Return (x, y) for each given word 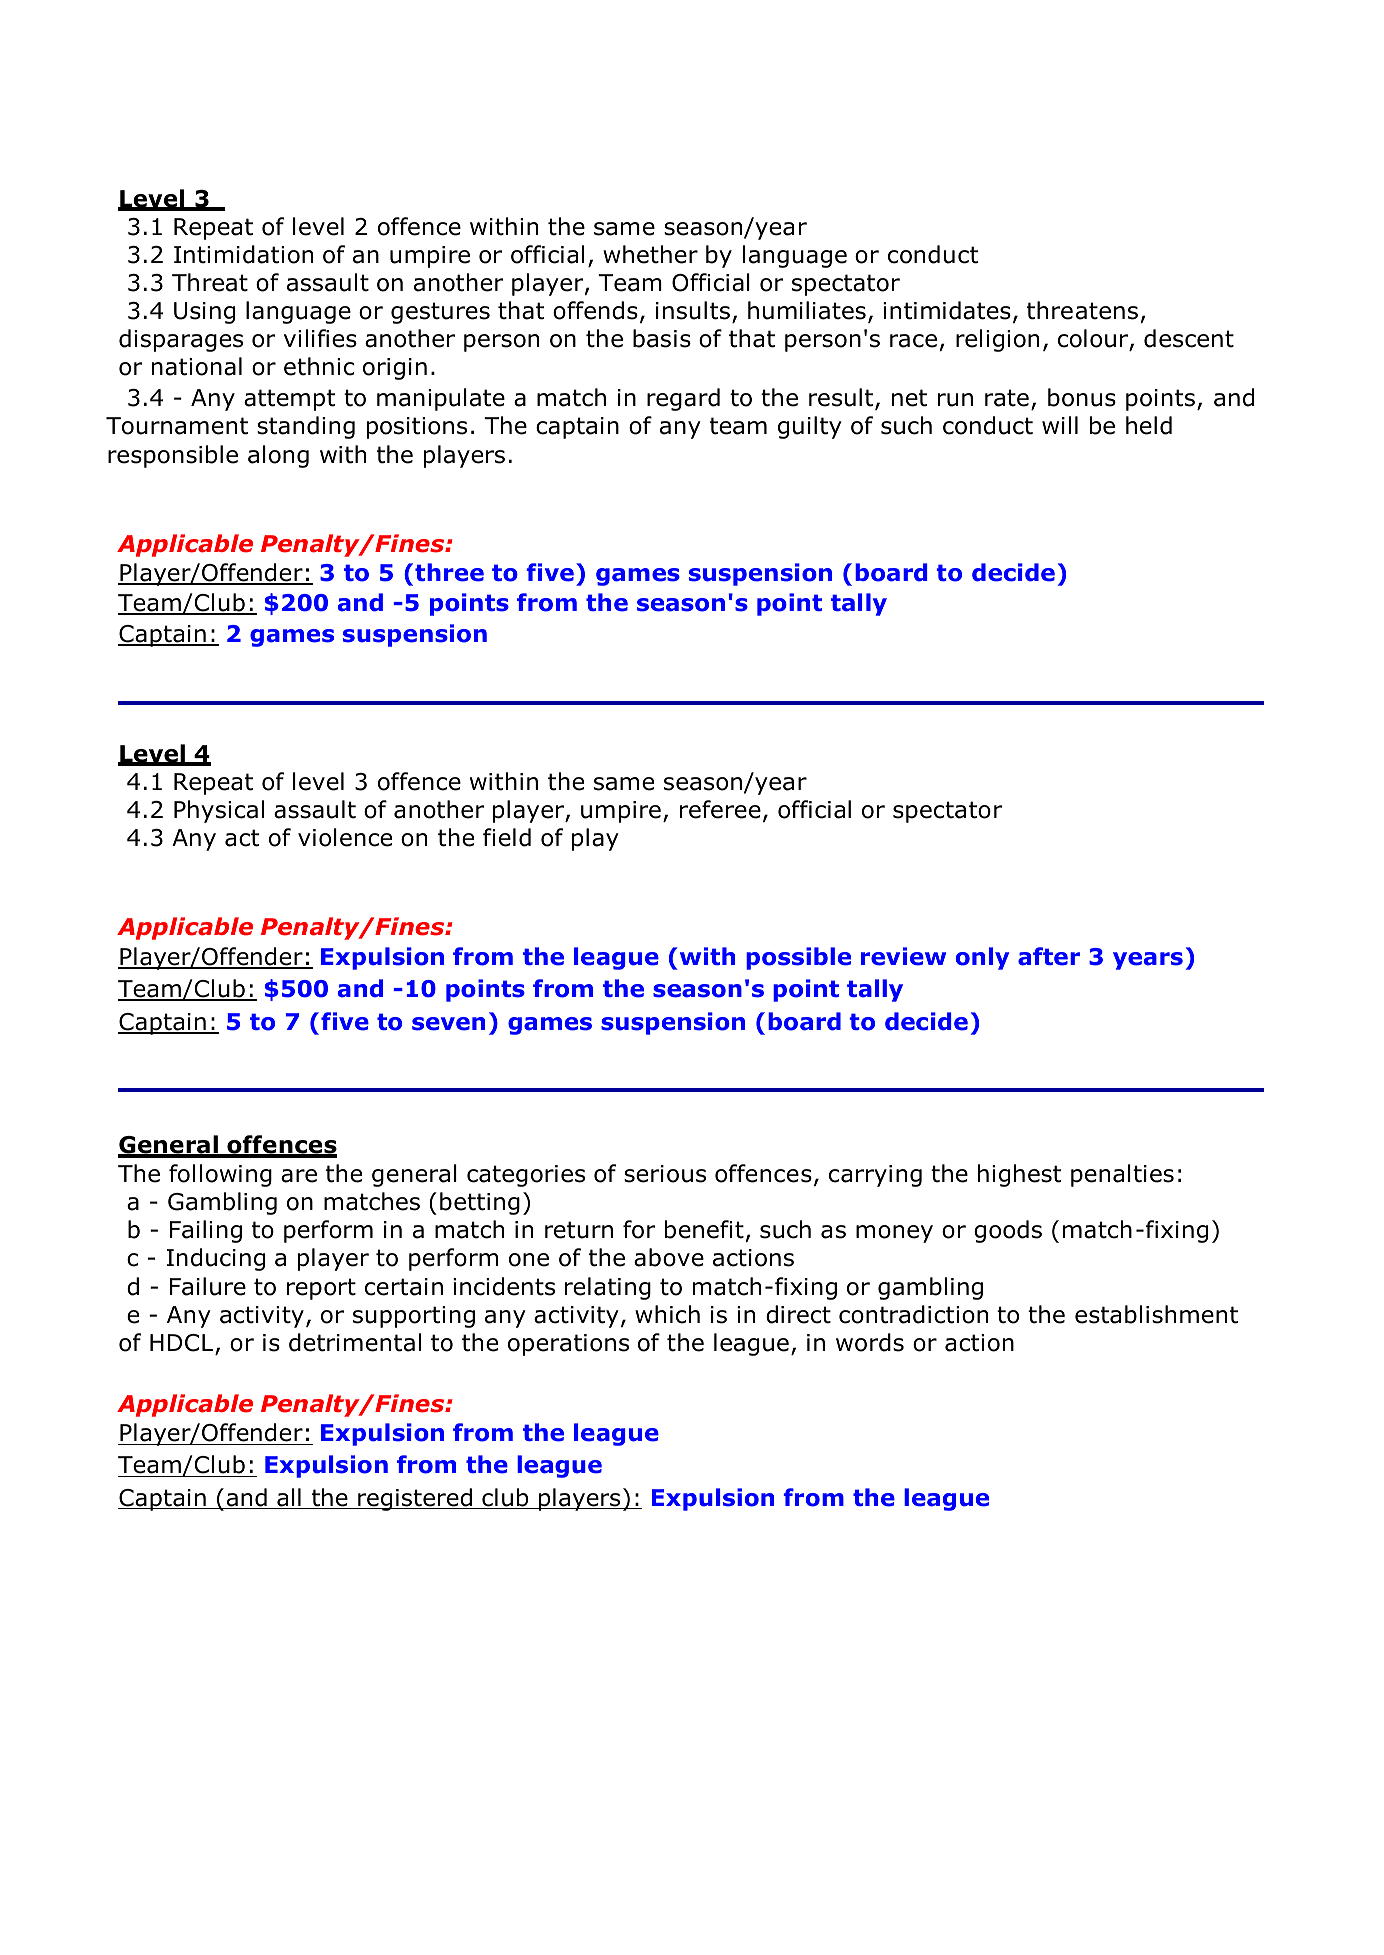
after (1049, 956)
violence (345, 837)
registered (415, 1499)
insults (693, 310)
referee (720, 809)
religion (997, 340)
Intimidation (243, 254)
